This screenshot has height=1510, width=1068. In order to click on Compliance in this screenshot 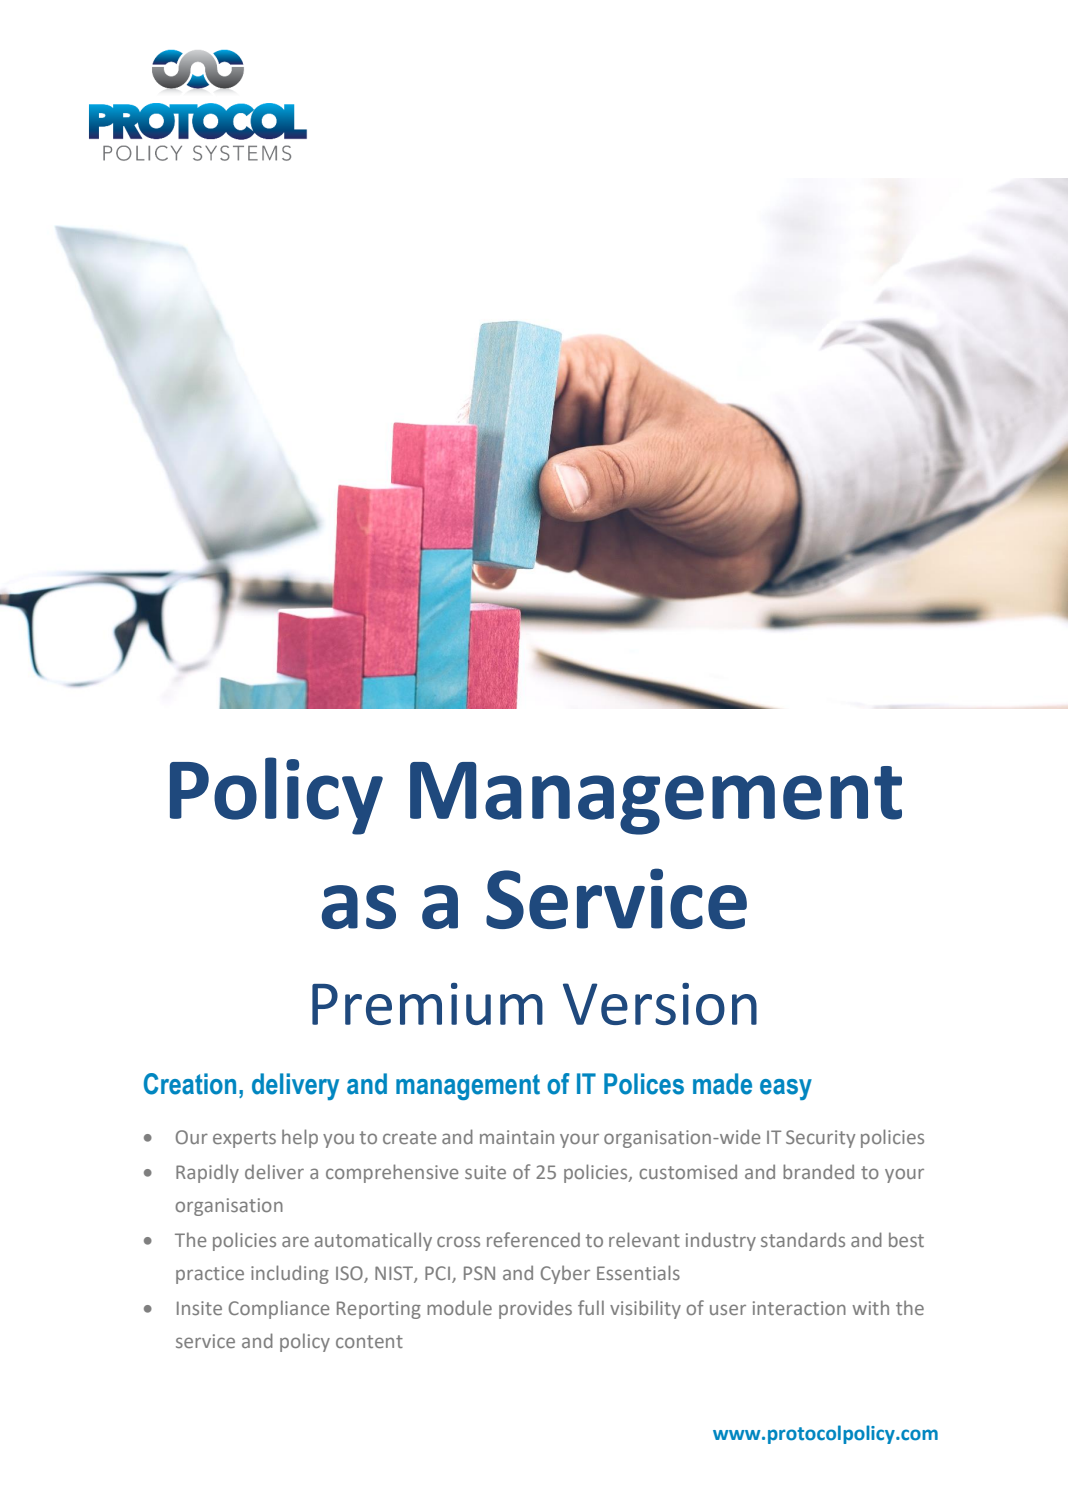, I will do `click(279, 1309)`.
